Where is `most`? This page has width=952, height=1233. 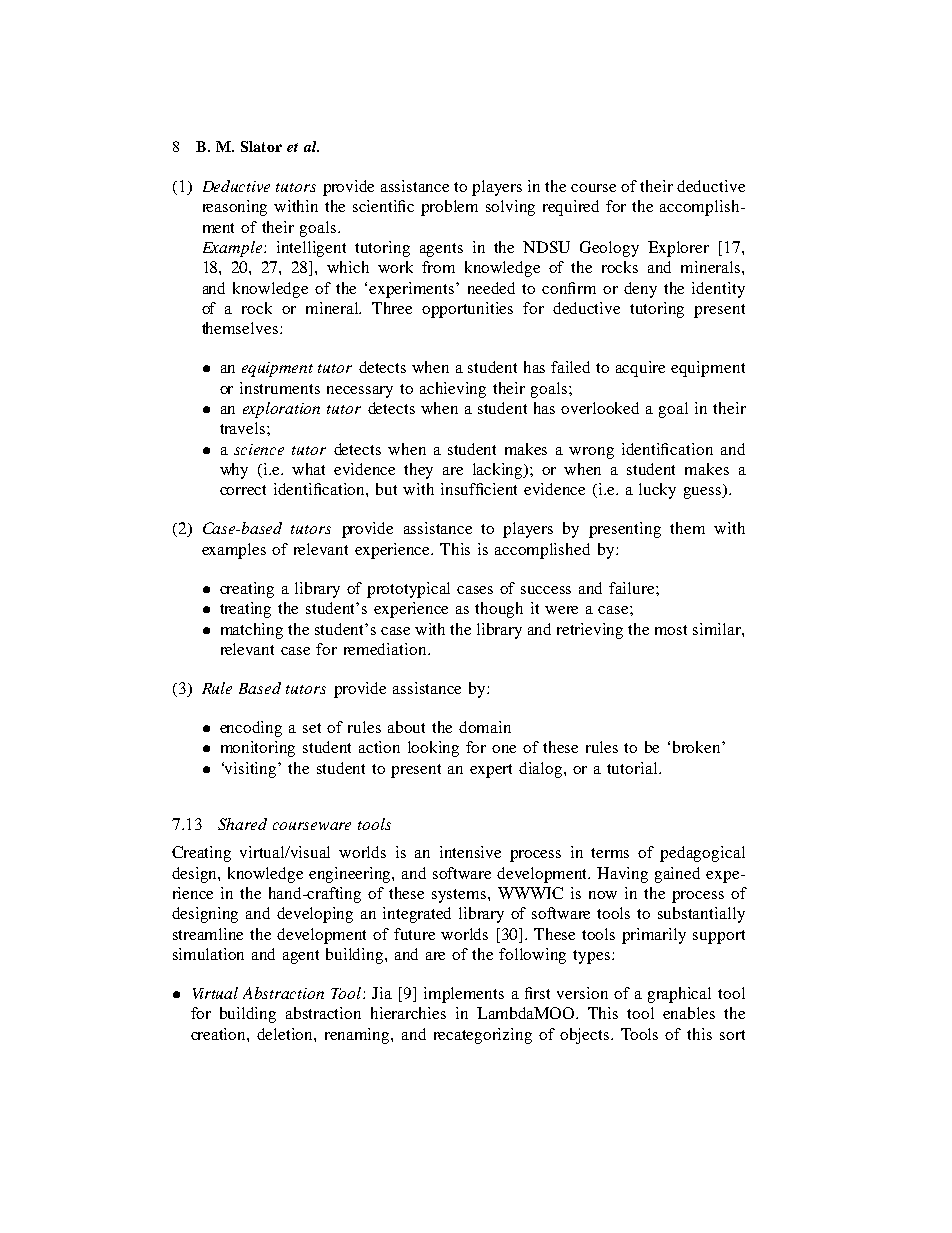 most is located at coordinates (671, 630).
